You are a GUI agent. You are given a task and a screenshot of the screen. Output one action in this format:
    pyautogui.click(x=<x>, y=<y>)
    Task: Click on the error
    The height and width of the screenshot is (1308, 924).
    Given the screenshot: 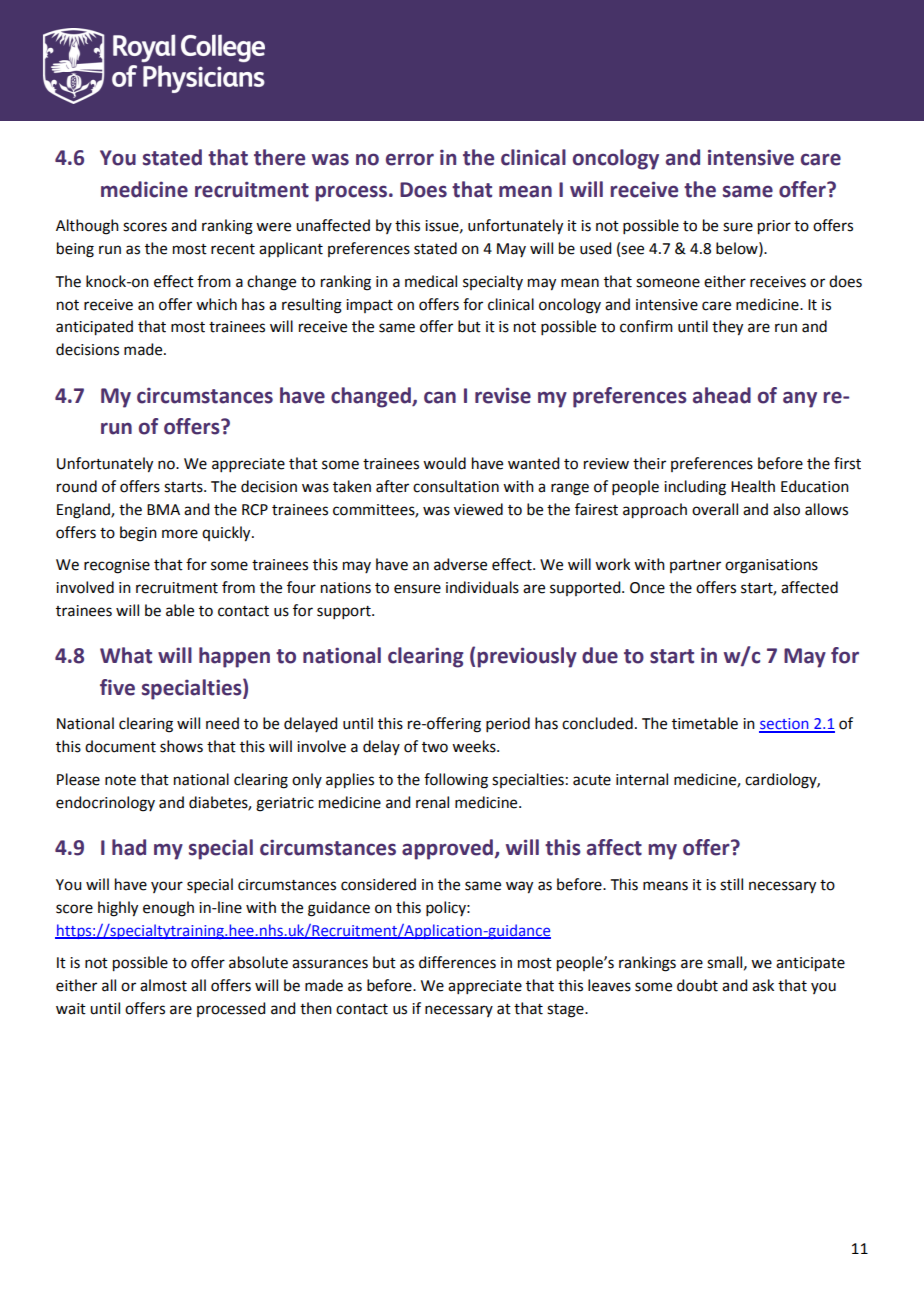 What is the action you would take?
    pyautogui.click(x=410, y=159)
